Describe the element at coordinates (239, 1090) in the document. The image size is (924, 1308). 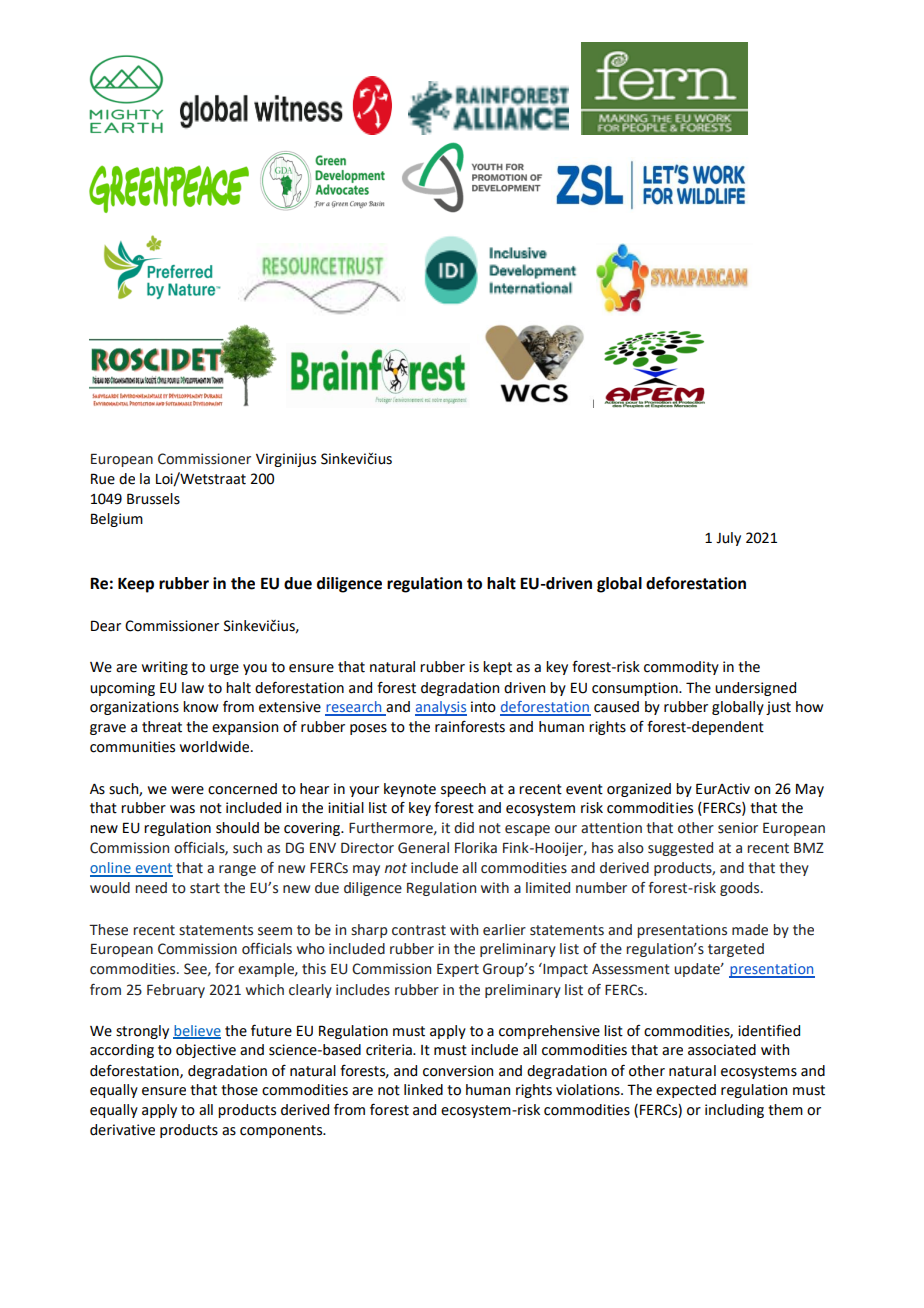
I see `those` at that location.
